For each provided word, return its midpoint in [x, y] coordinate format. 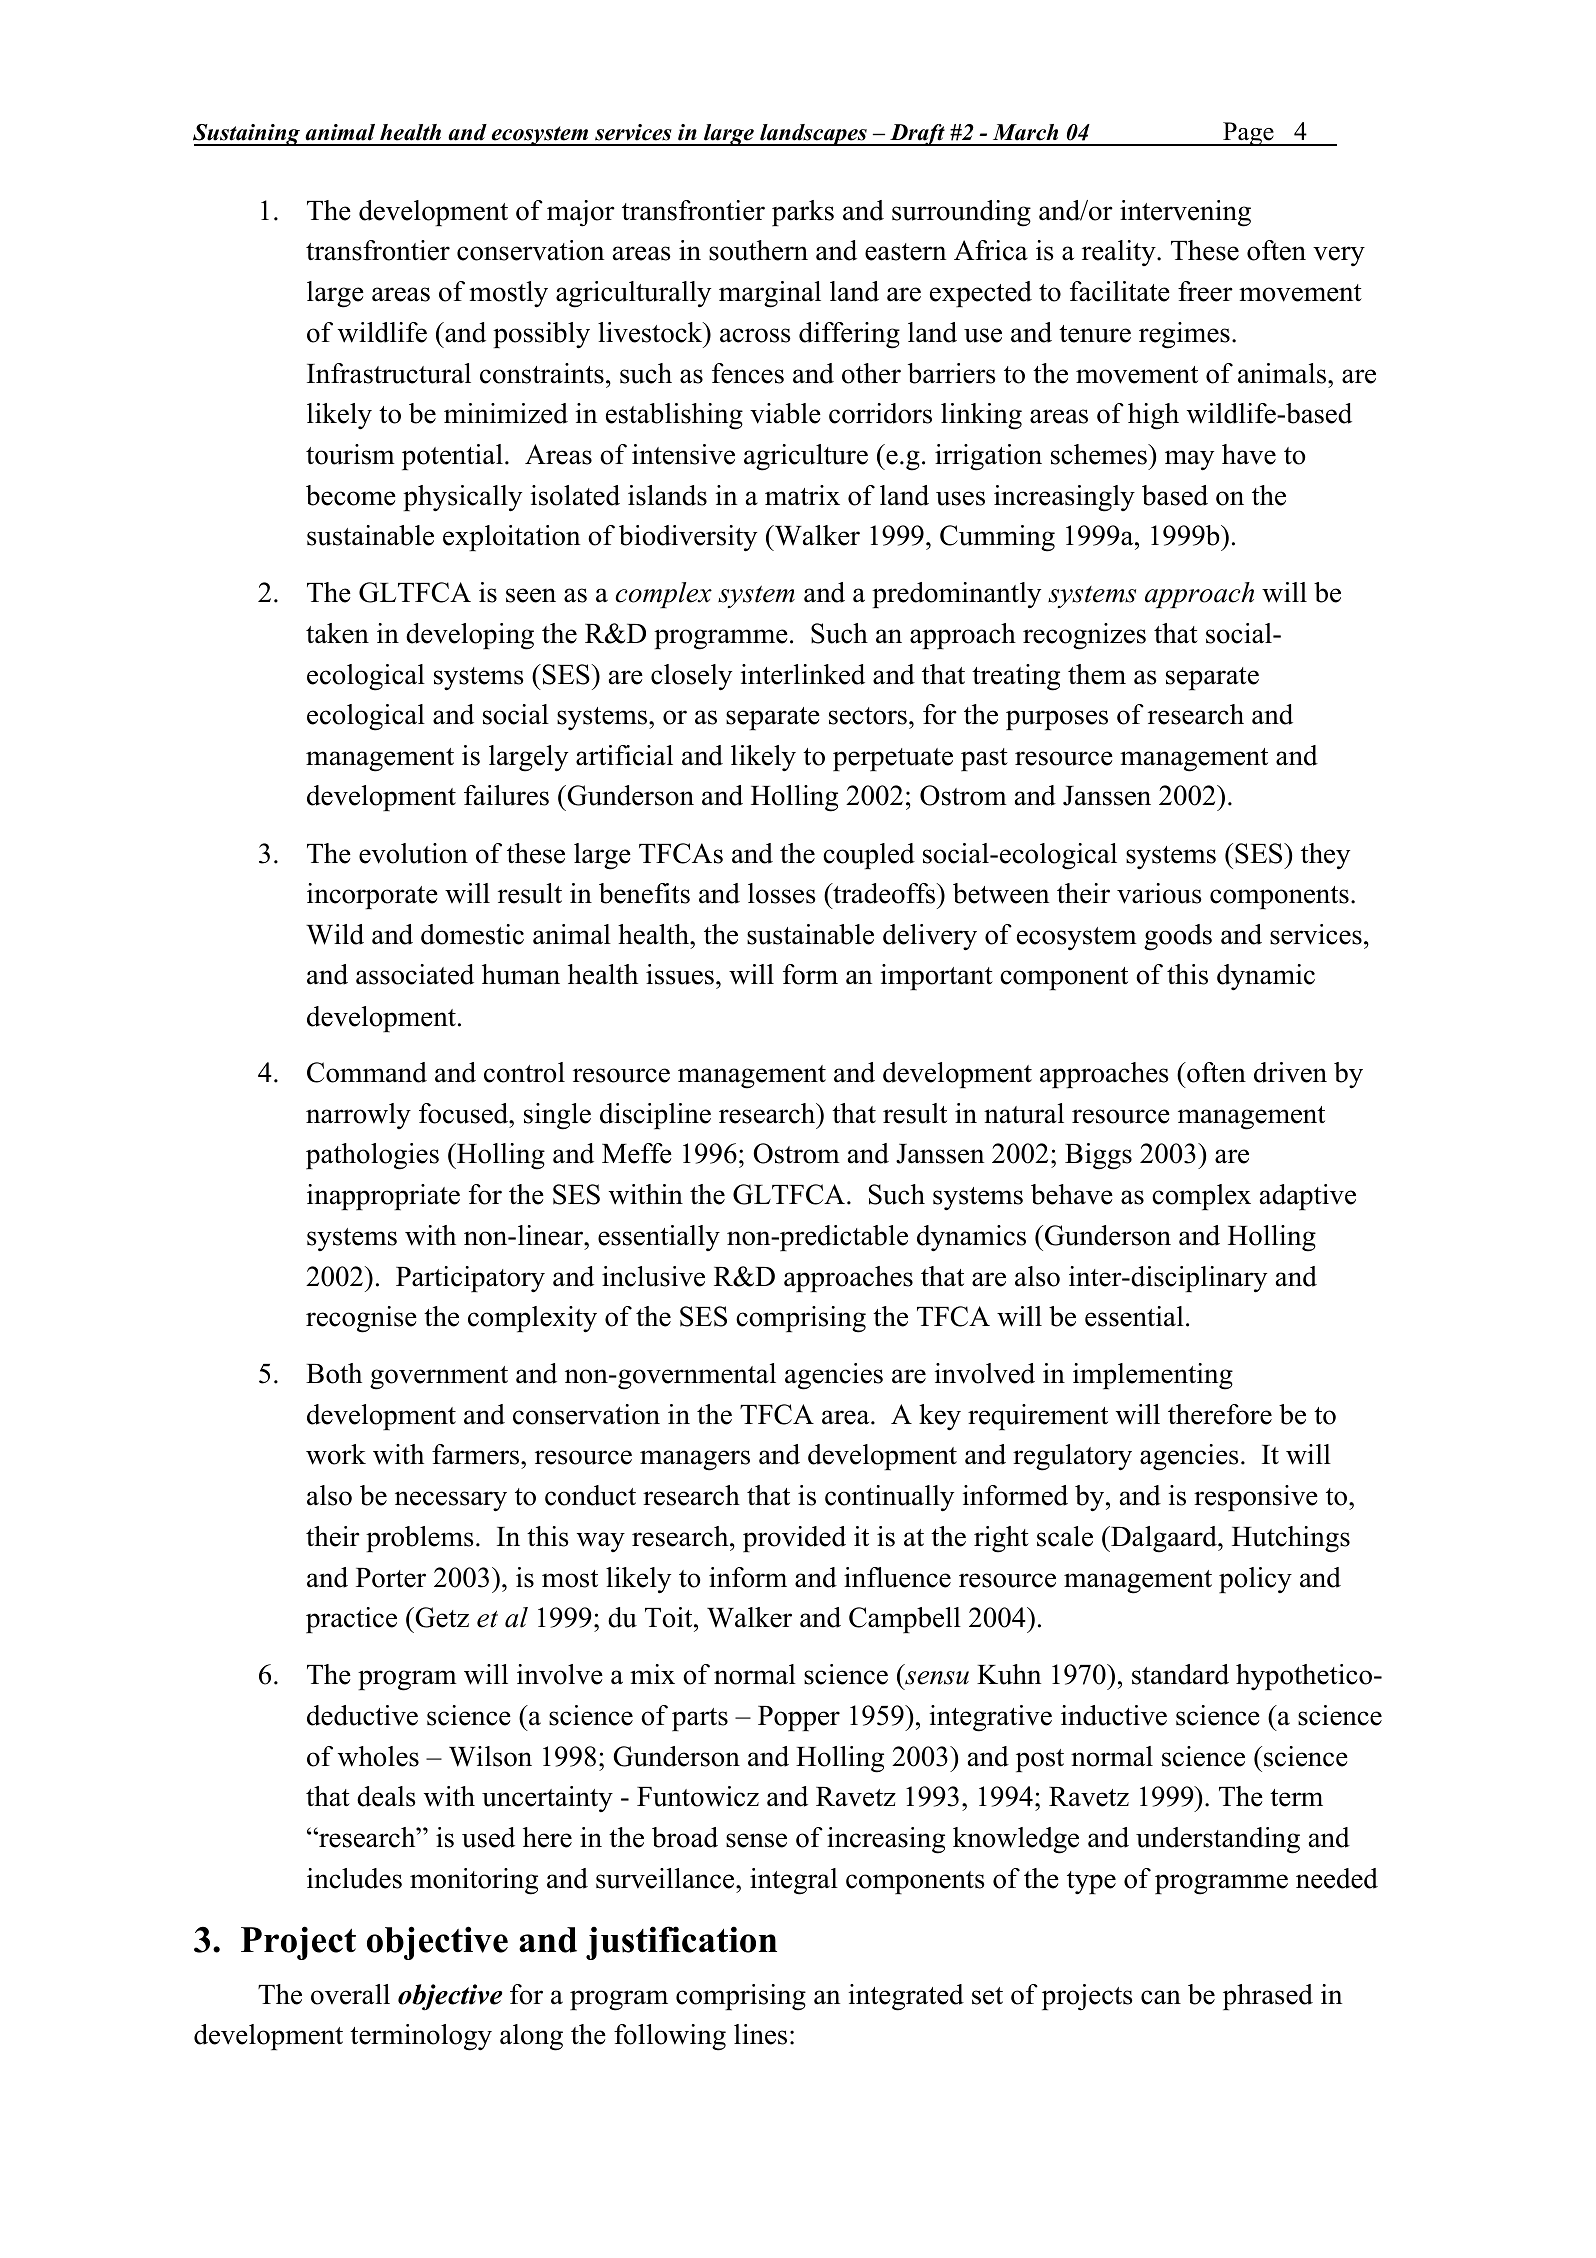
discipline [655, 1116]
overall [350, 1994]
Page [1248, 134]
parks [803, 213]
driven [1290, 1072]
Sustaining [247, 135]
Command [367, 1072]
